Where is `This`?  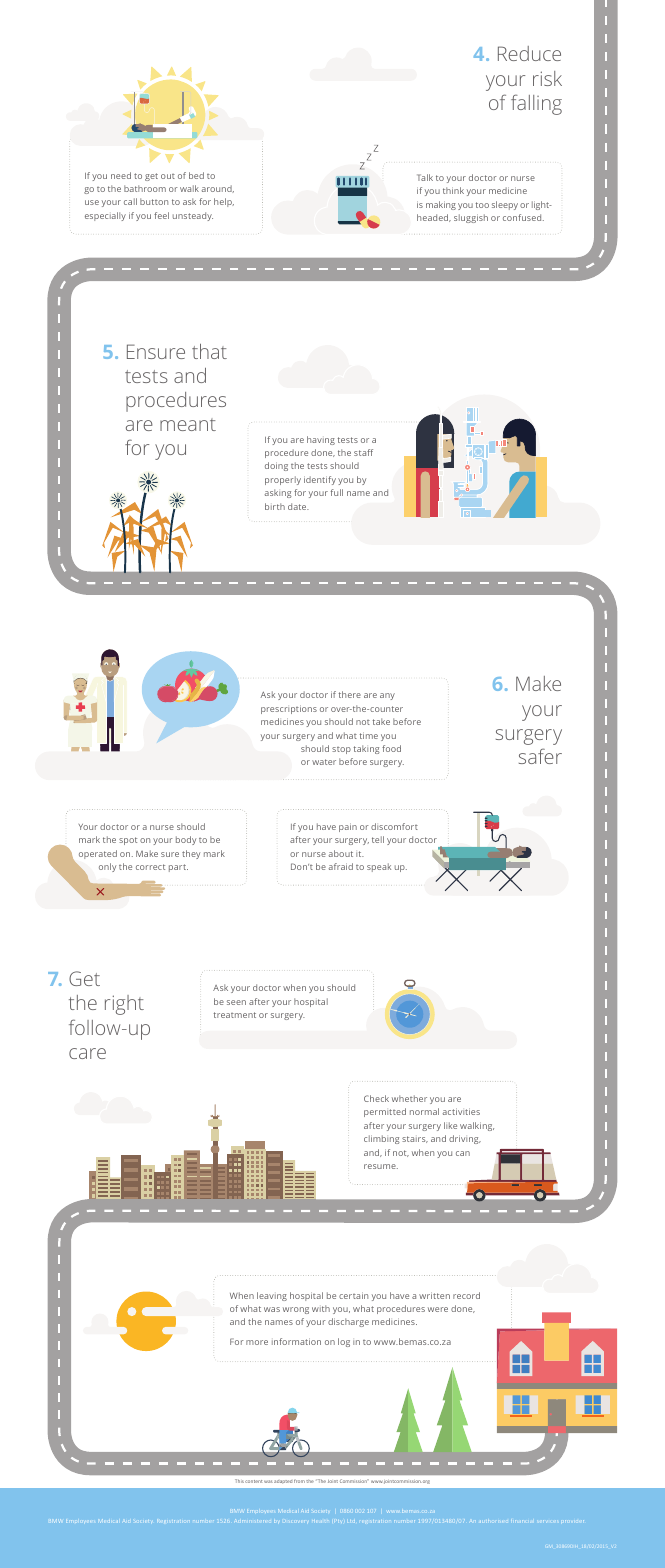 This is located at coordinates (239, 1481).
